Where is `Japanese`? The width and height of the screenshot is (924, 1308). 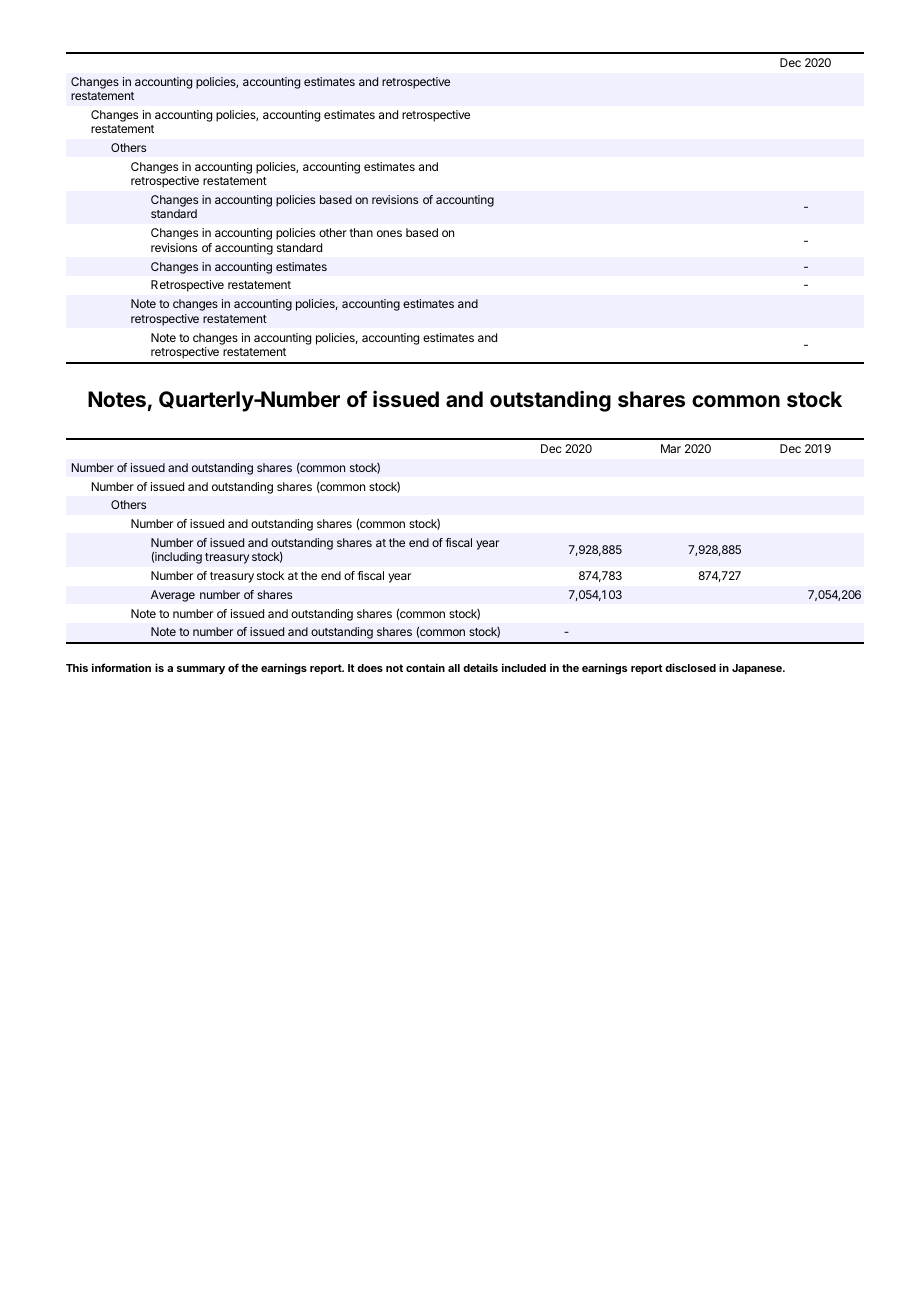 Japanese is located at coordinates (758, 669).
